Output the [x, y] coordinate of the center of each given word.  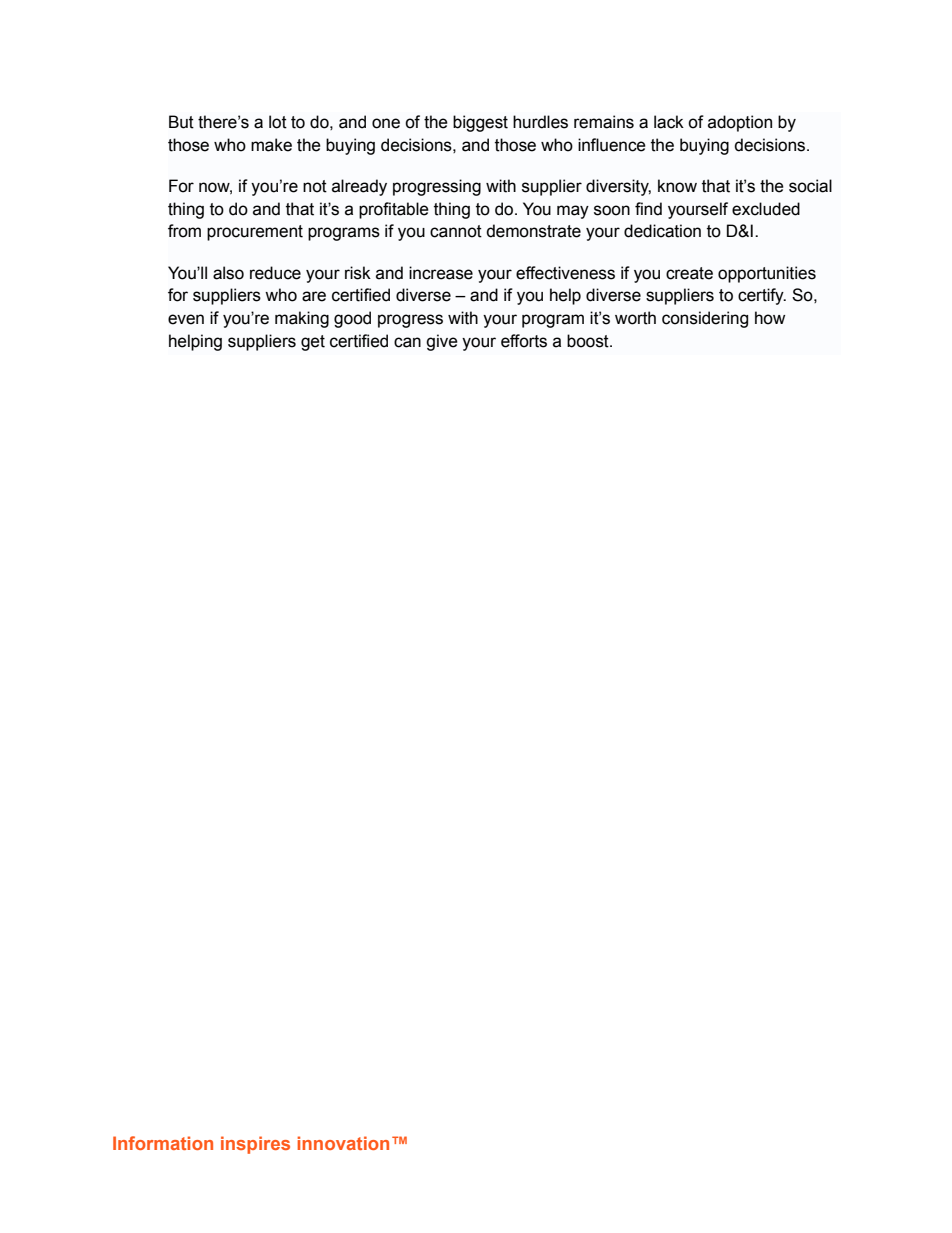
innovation [343, 1143]
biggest [480, 123]
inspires [255, 1145]
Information [163, 1143]
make [271, 145]
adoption [740, 123]
